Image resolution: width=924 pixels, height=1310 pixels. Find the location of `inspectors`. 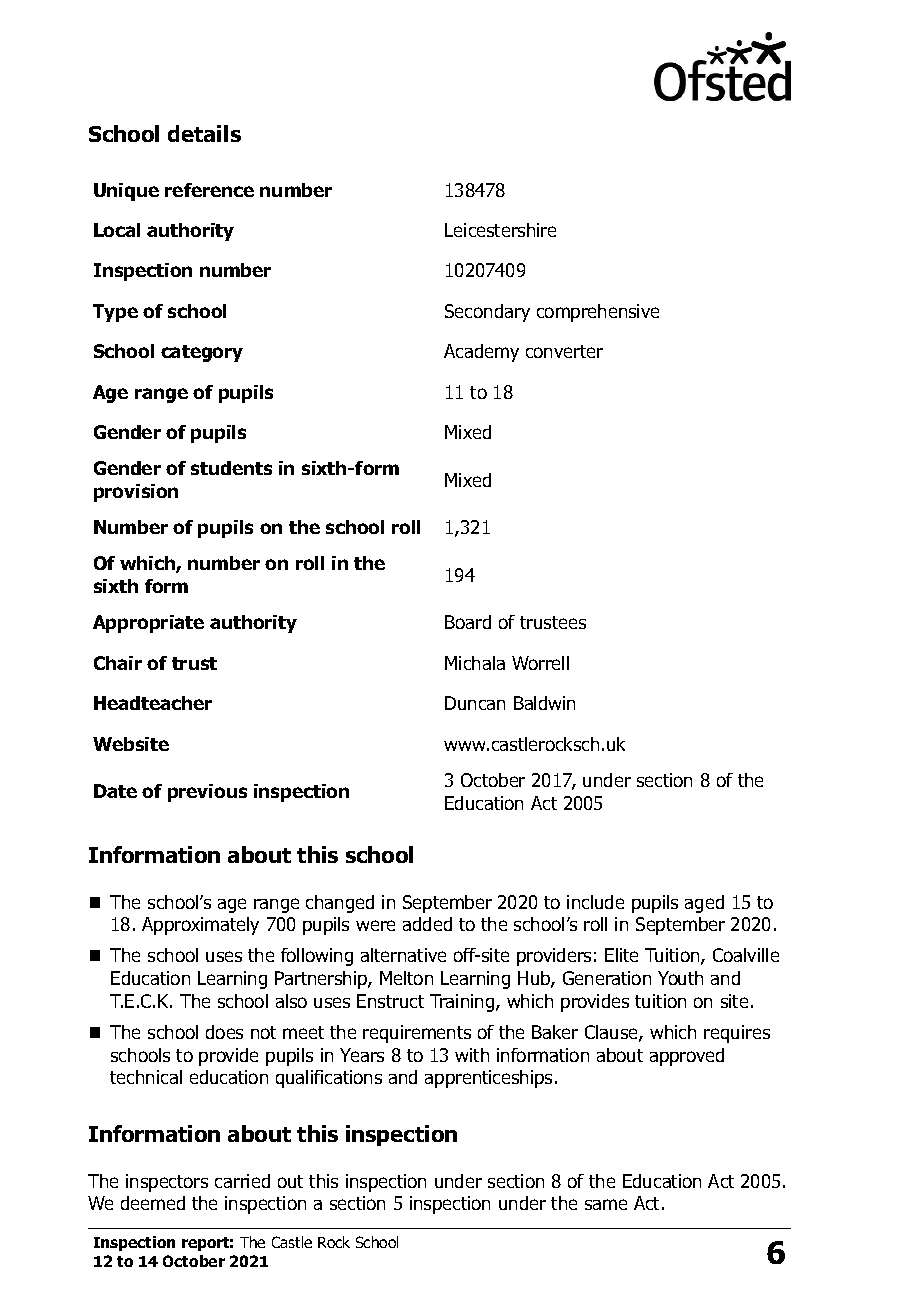

inspectors is located at coordinates (167, 1183).
